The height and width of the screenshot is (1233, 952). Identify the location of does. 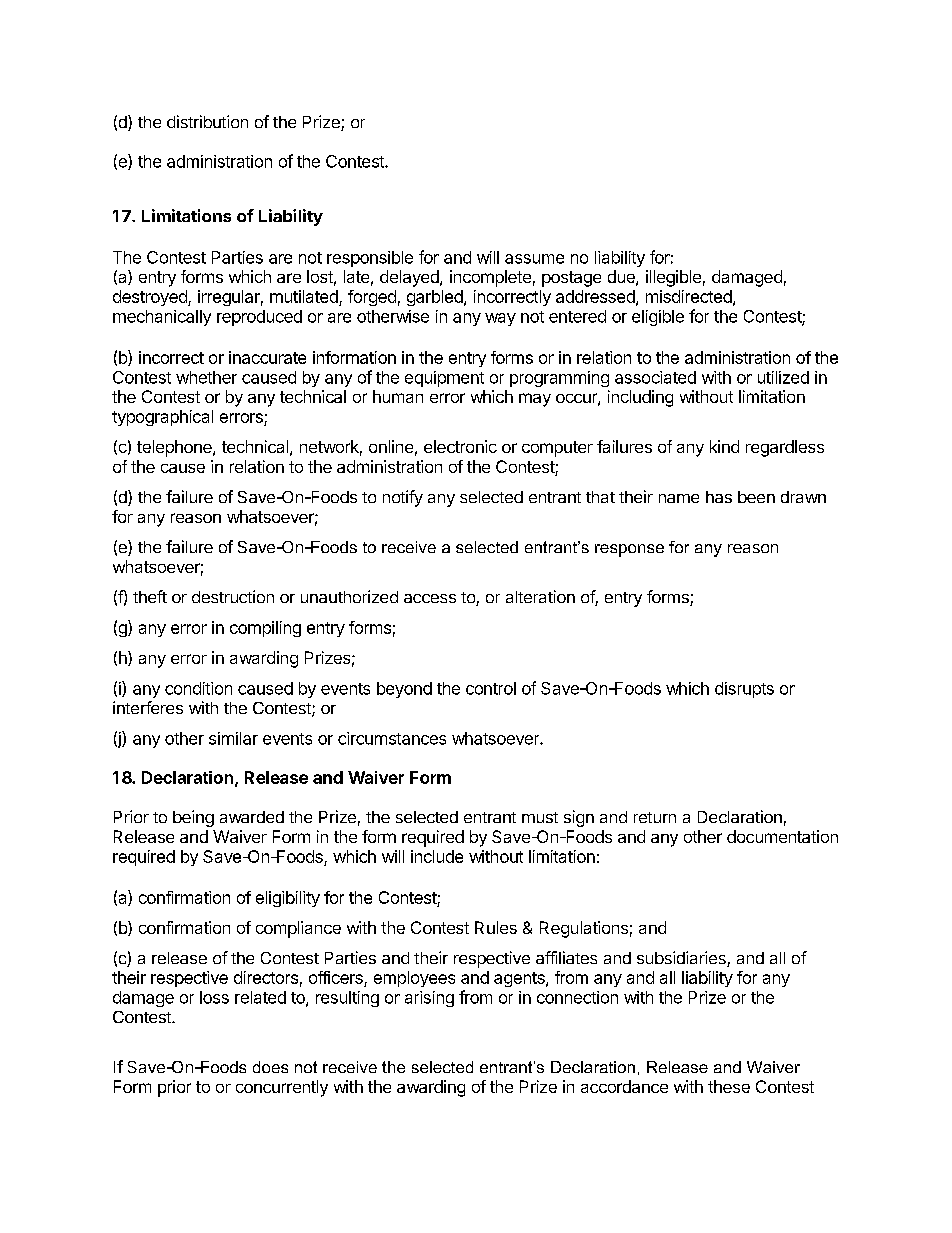
(270, 1067).
